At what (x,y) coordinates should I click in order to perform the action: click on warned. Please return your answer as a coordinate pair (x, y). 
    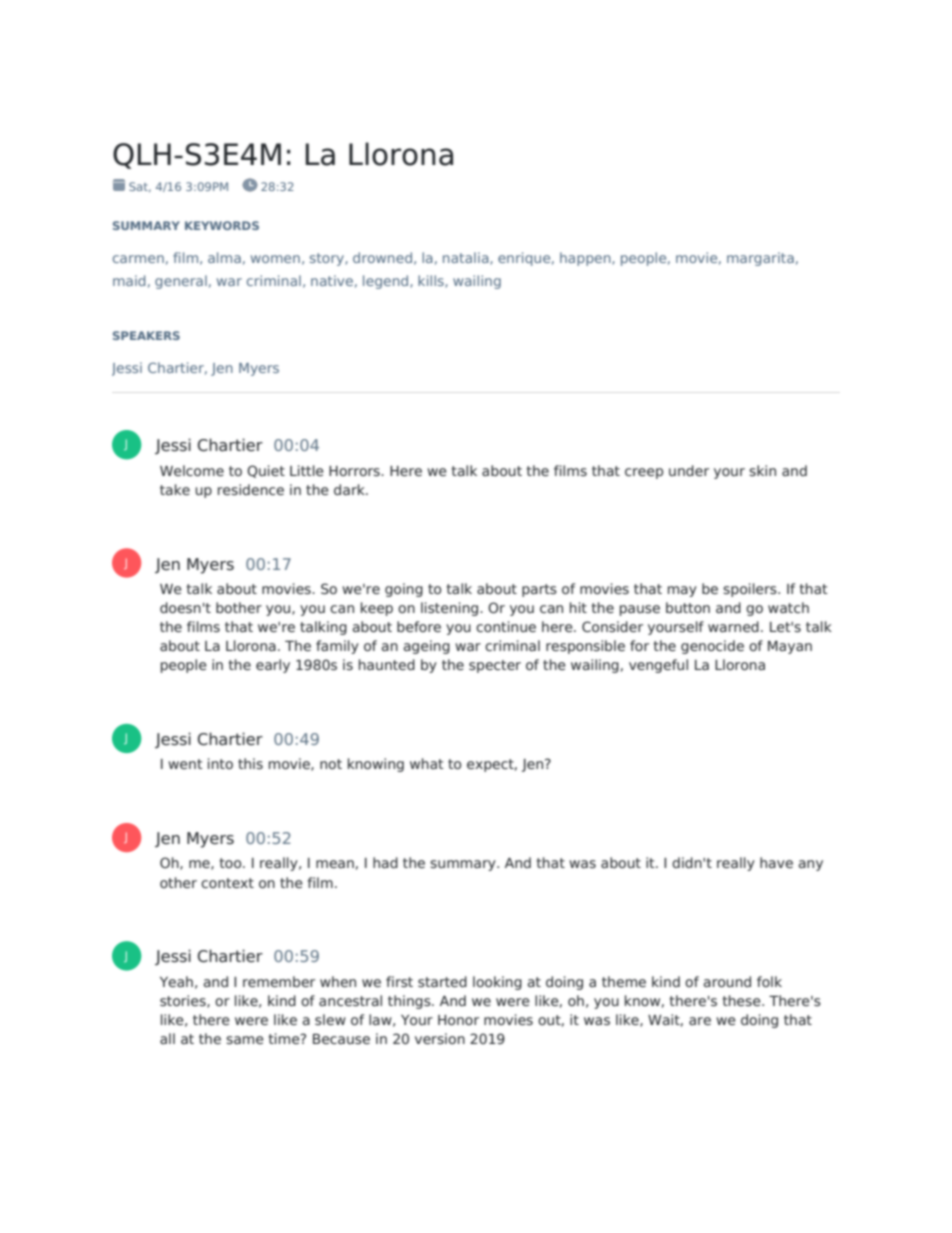
    Looking at the image, I should click on (733, 626).
